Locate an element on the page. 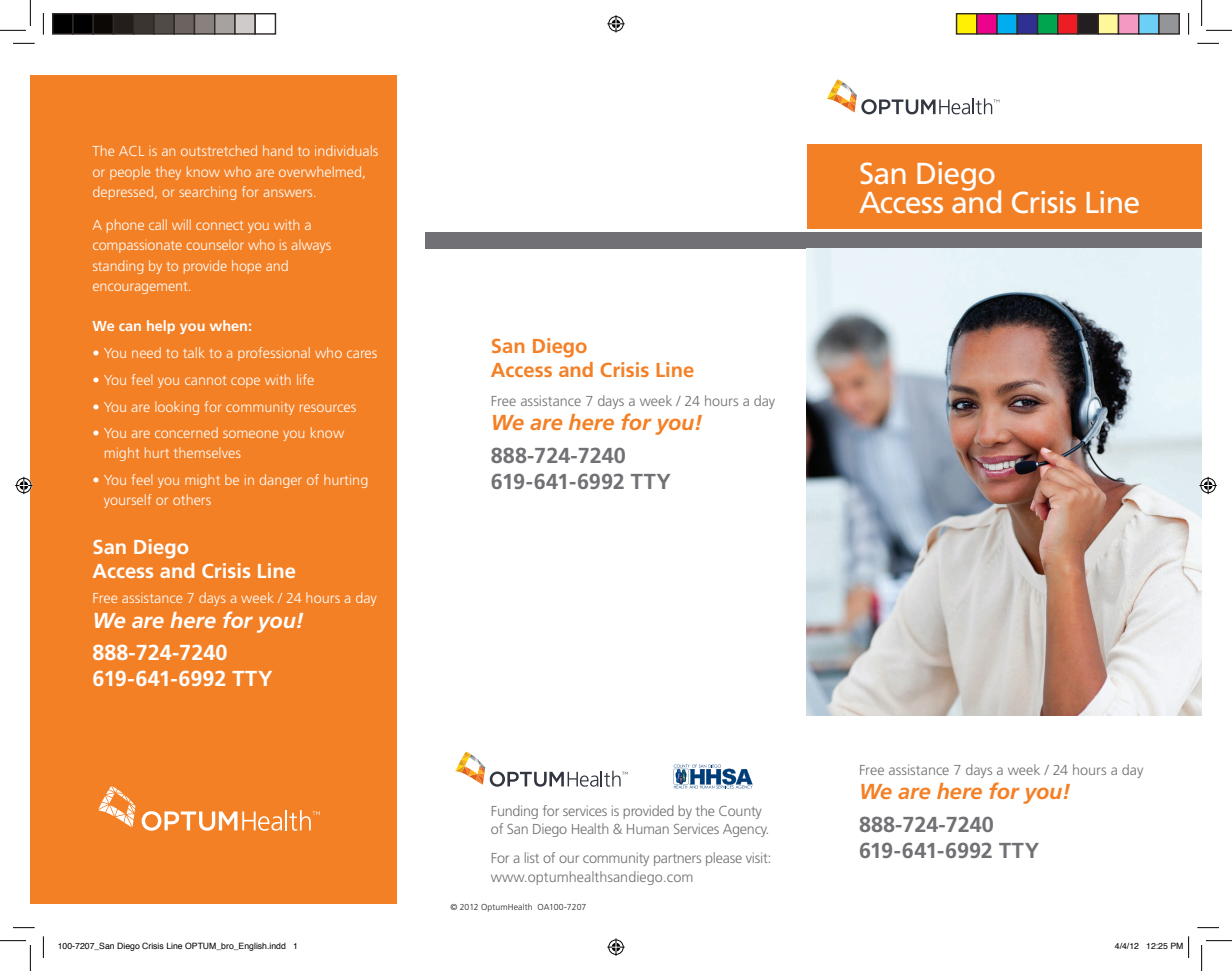 Image resolution: width=1232 pixels, height=971 pixels. always is located at coordinates (311, 246).
